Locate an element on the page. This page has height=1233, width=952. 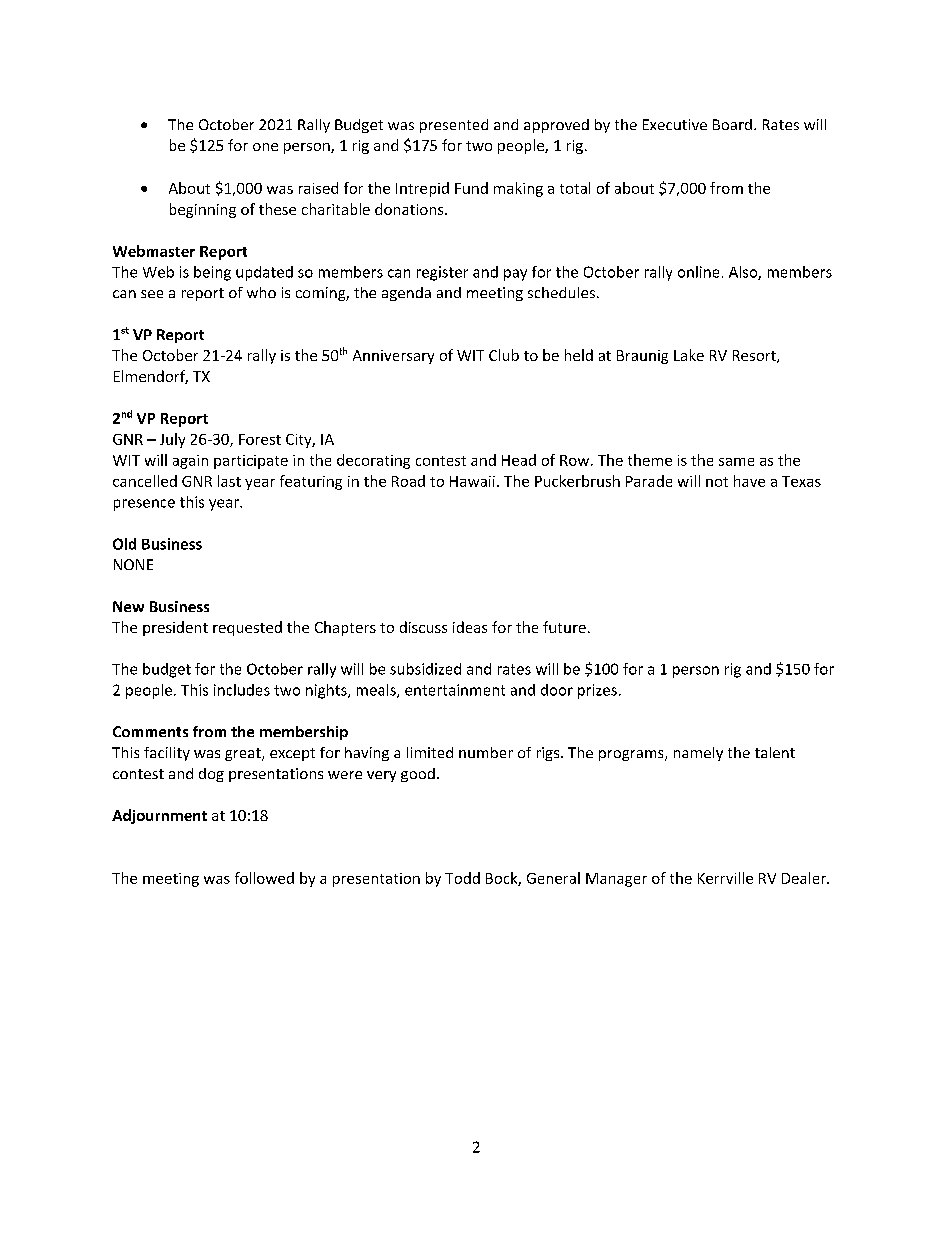
Todd is located at coordinates (462, 878).
